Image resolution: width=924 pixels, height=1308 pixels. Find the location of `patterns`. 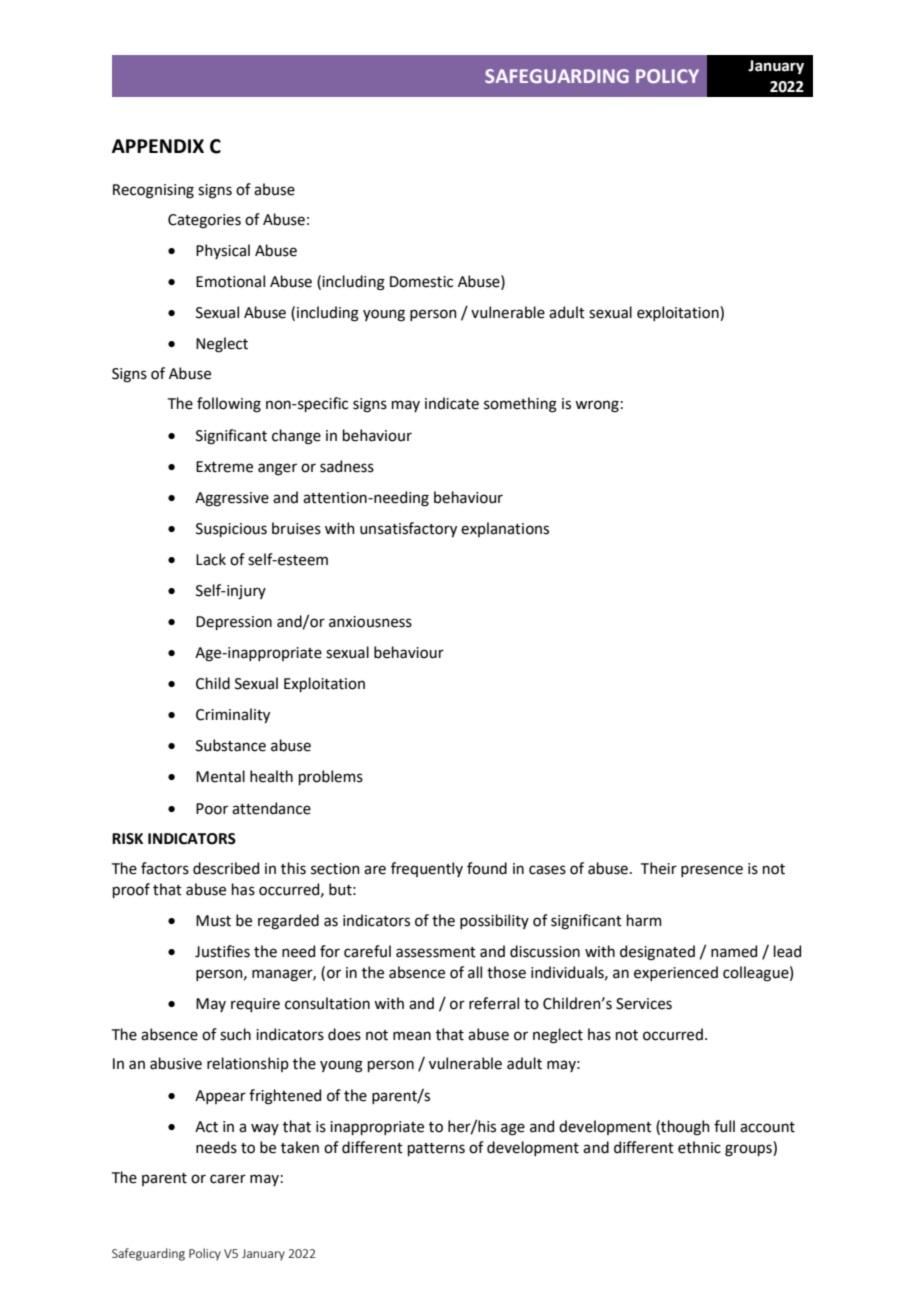

patterns is located at coordinates (436, 1149).
